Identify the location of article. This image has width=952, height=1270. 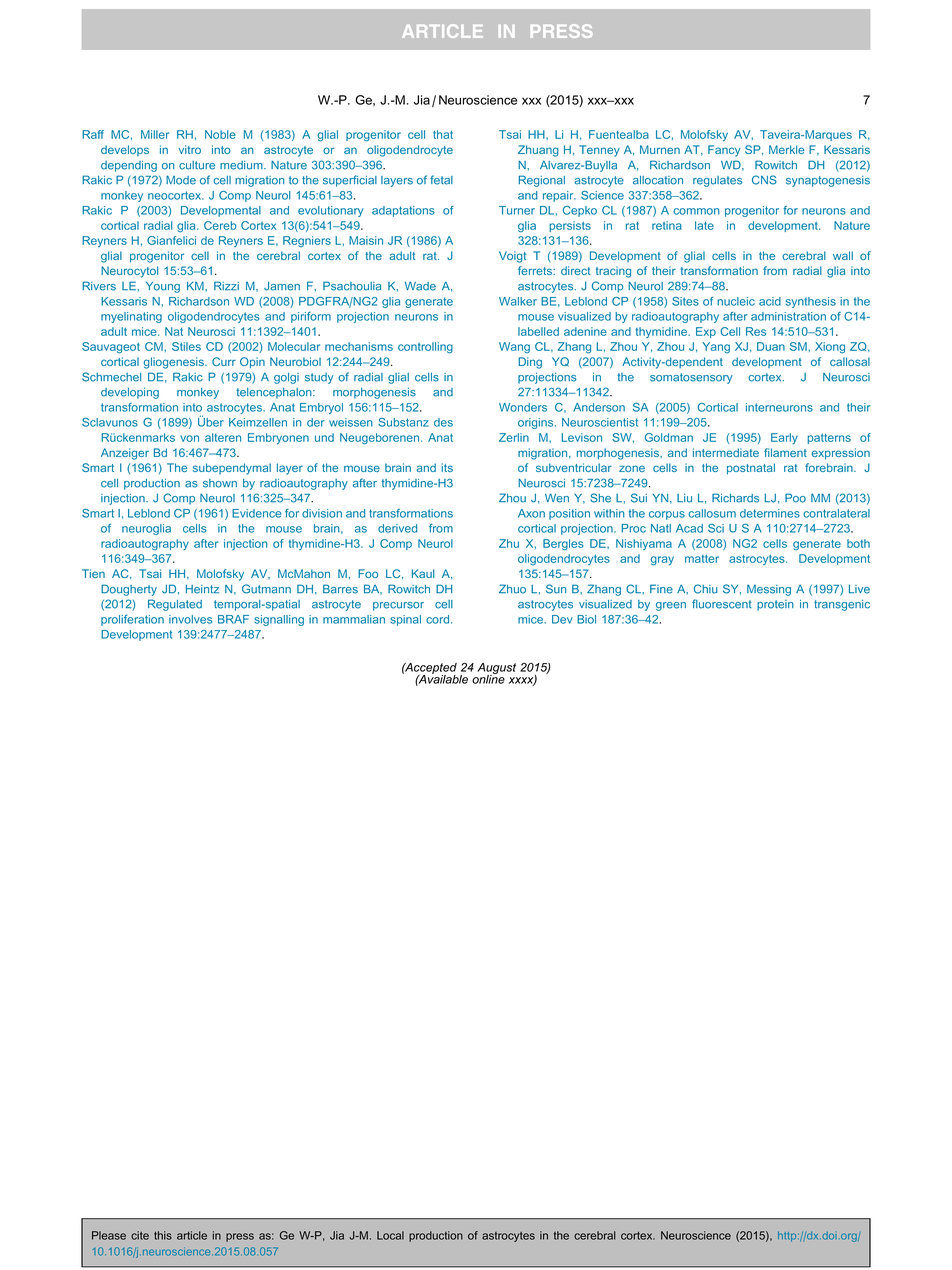
(192, 1235).
